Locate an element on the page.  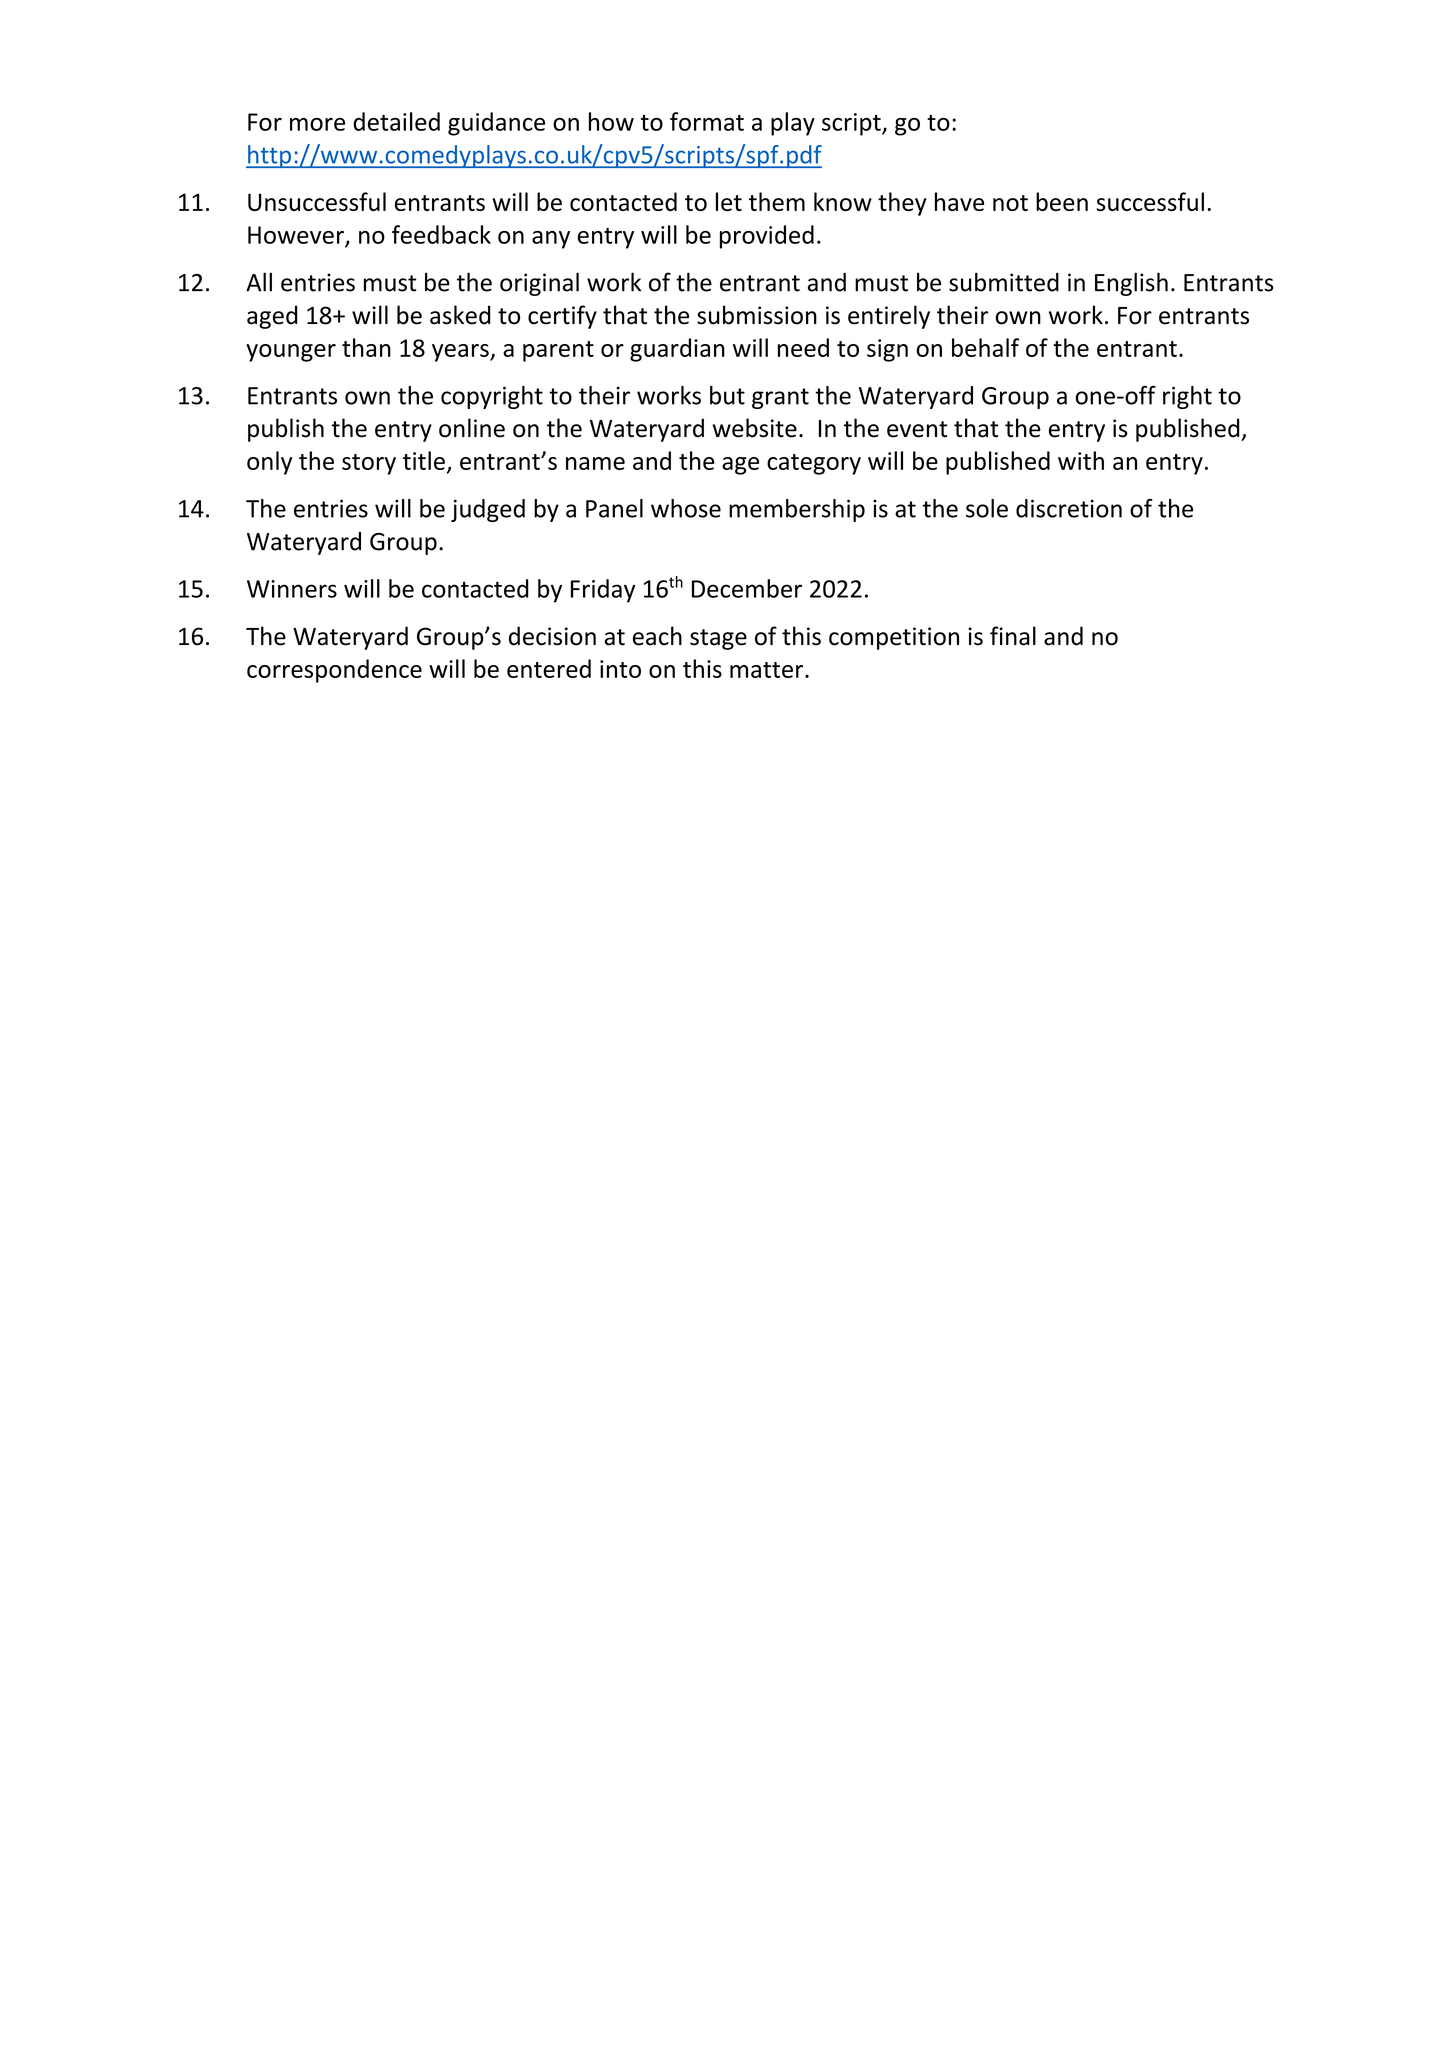
online is located at coordinates (472, 428).
